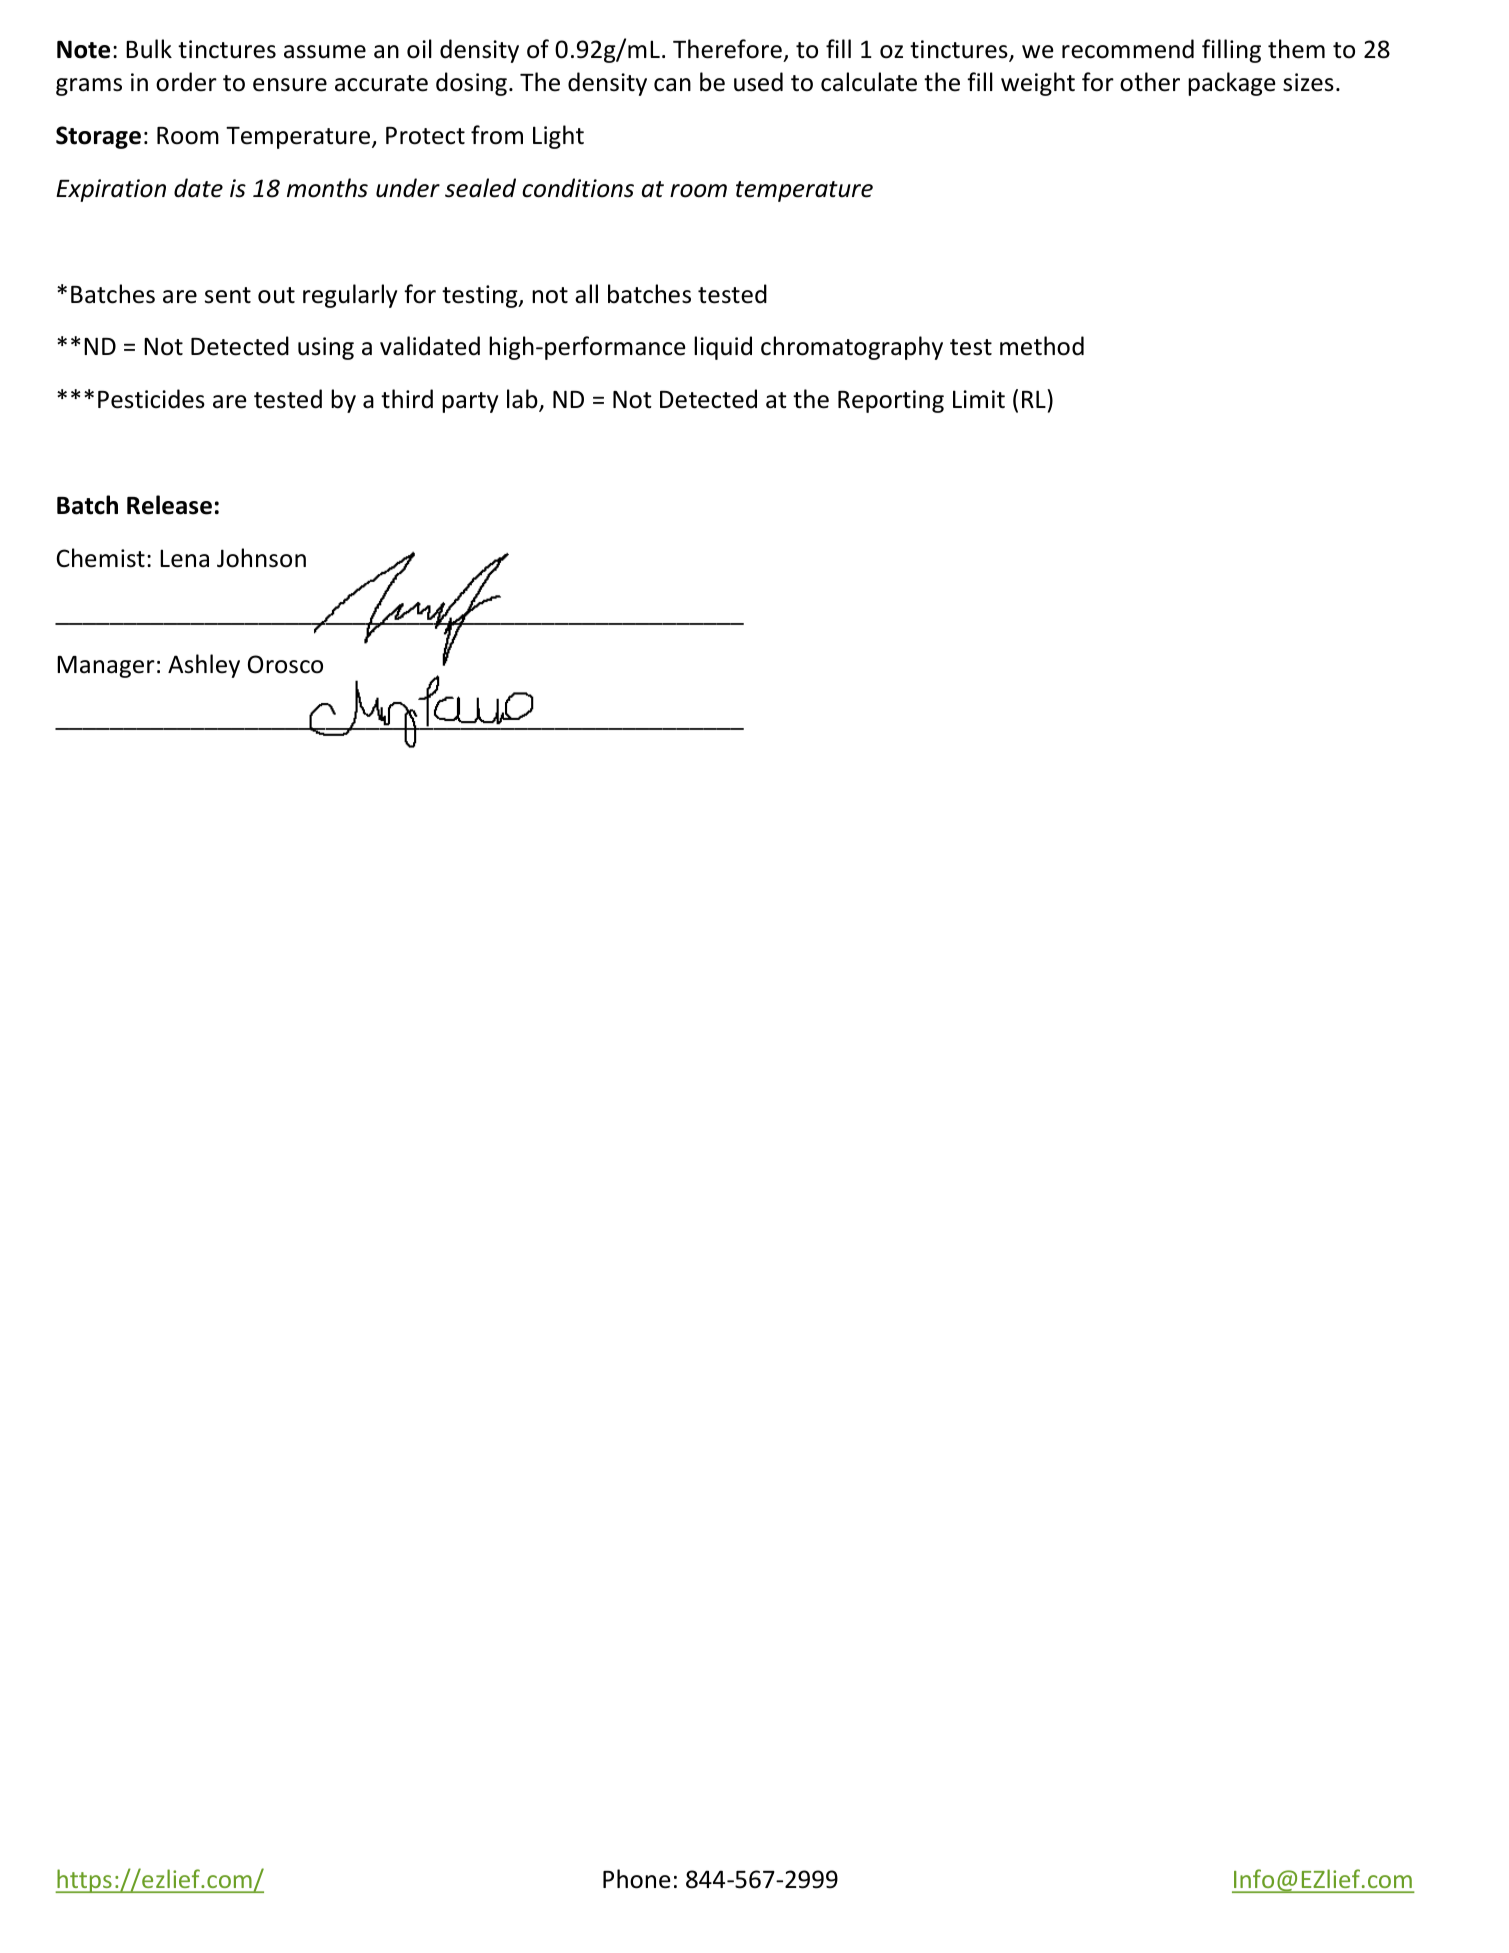  What do you see at coordinates (1042, 346) in the screenshot?
I see `method` at bounding box center [1042, 346].
